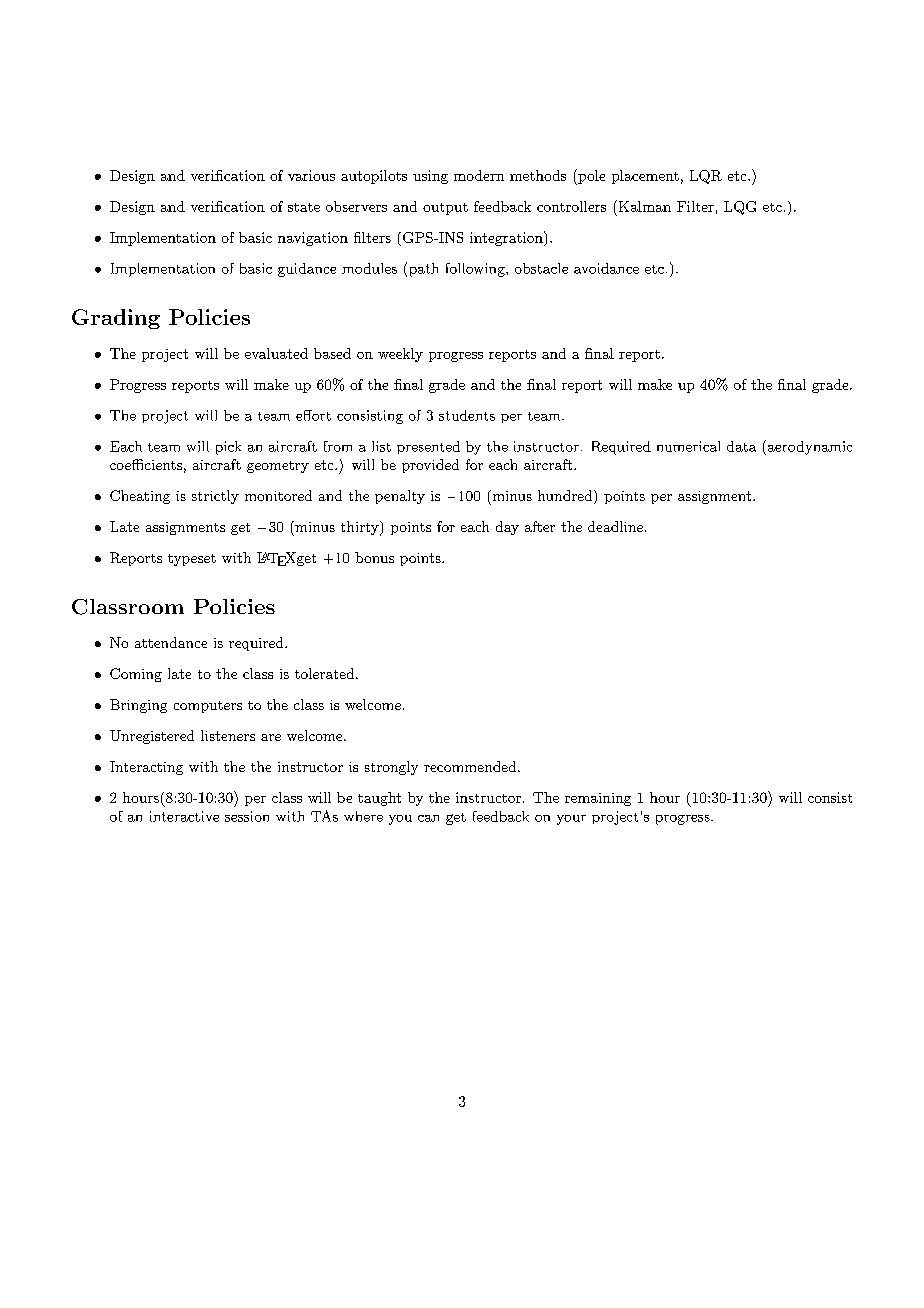 This screenshot has width=924, height=1308. Describe the element at coordinates (400, 497) in the screenshot. I see `penalty` at that location.
